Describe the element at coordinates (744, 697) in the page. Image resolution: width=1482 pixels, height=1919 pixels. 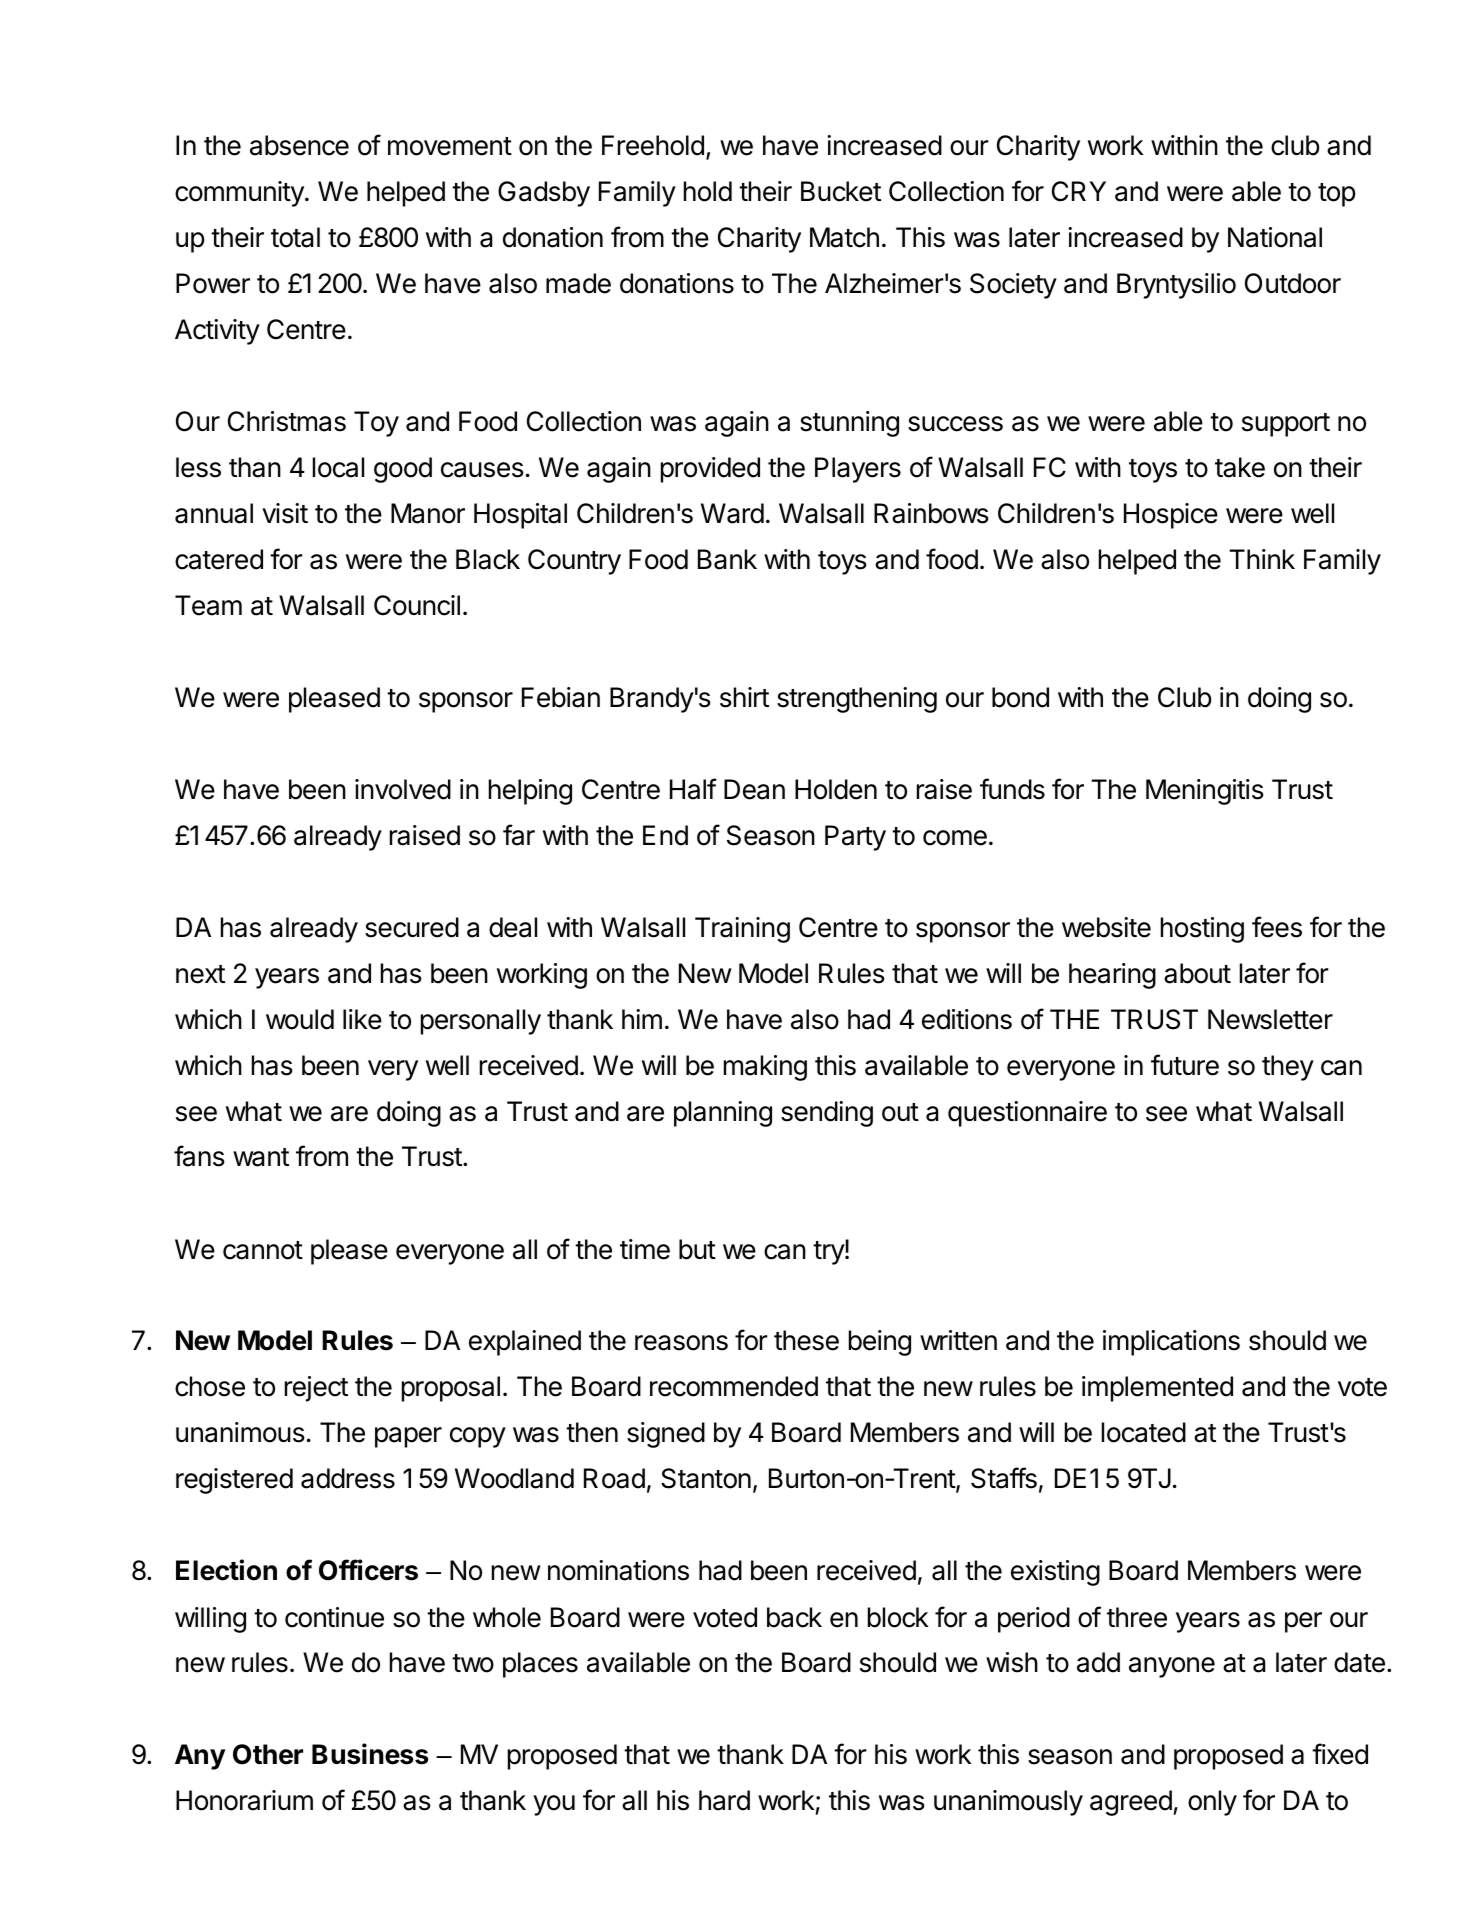
I see `shirt` at that location.
